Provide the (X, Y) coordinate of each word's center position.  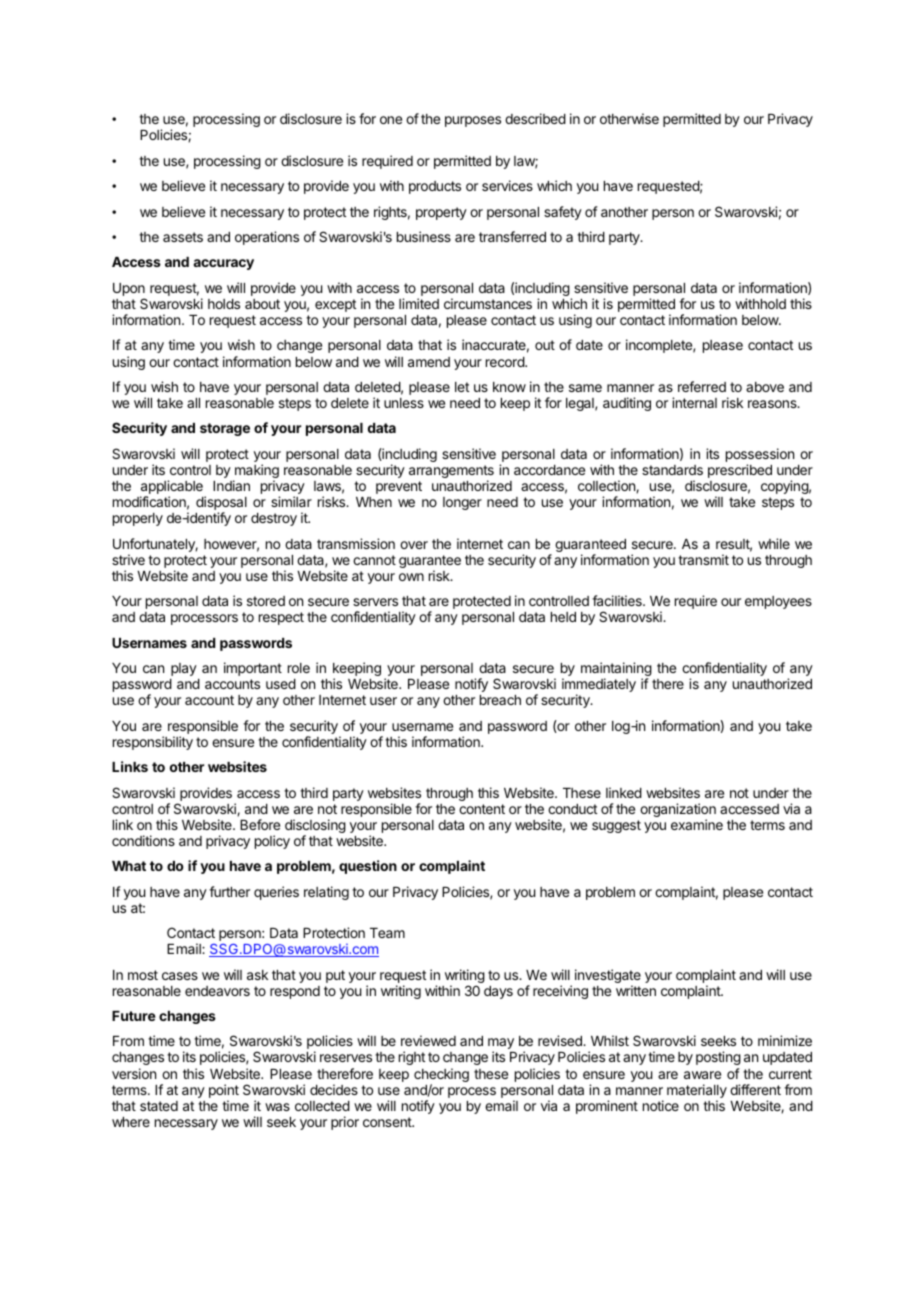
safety (563, 213)
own (411, 577)
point (224, 1091)
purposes (473, 121)
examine (697, 824)
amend (429, 362)
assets (183, 237)
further (229, 891)
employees (778, 602)
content (482, 809)
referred (702, 386)
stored (266, 601)
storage (225, 429)
